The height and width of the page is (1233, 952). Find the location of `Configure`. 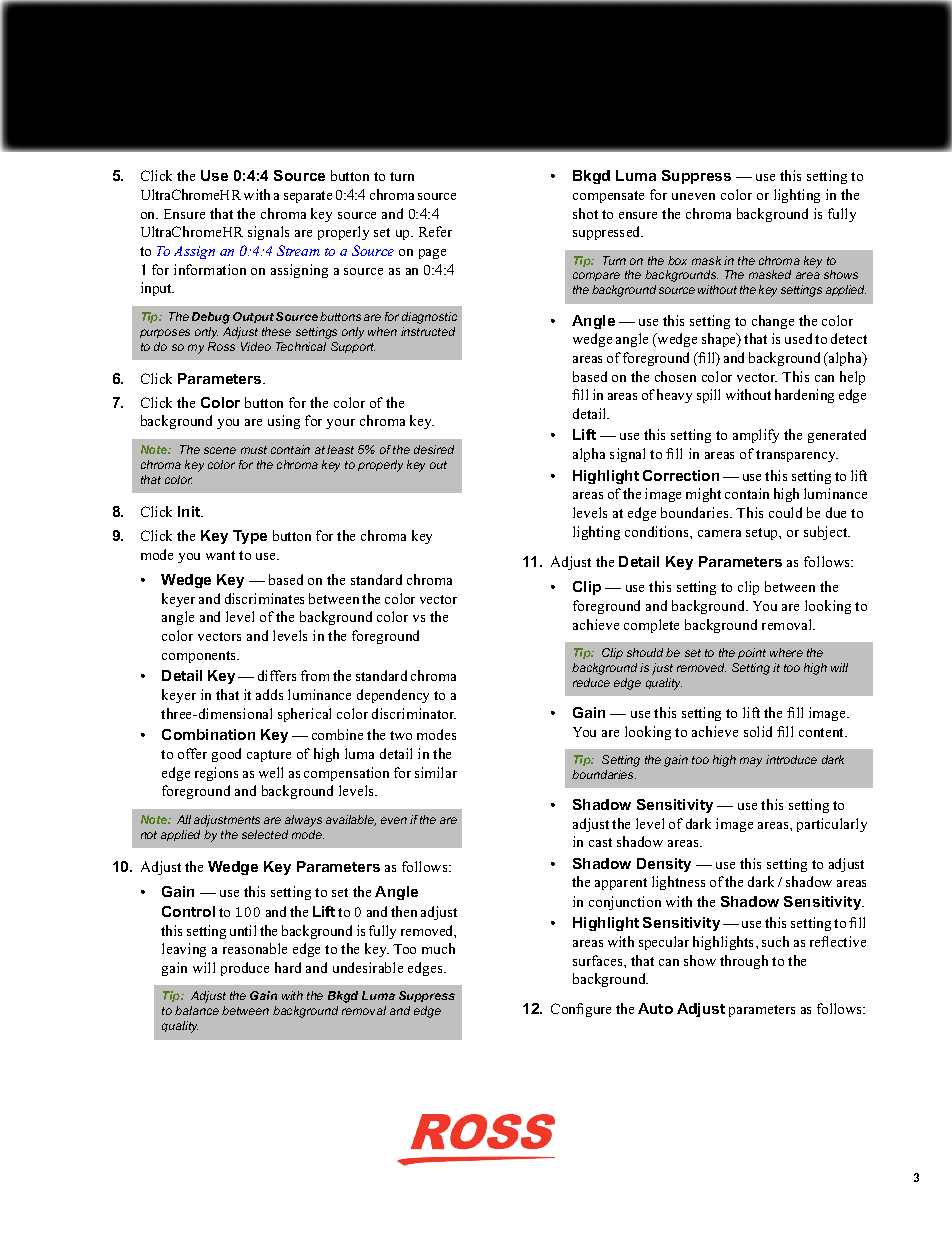

Configure is located at coordinates (581, 1010).
